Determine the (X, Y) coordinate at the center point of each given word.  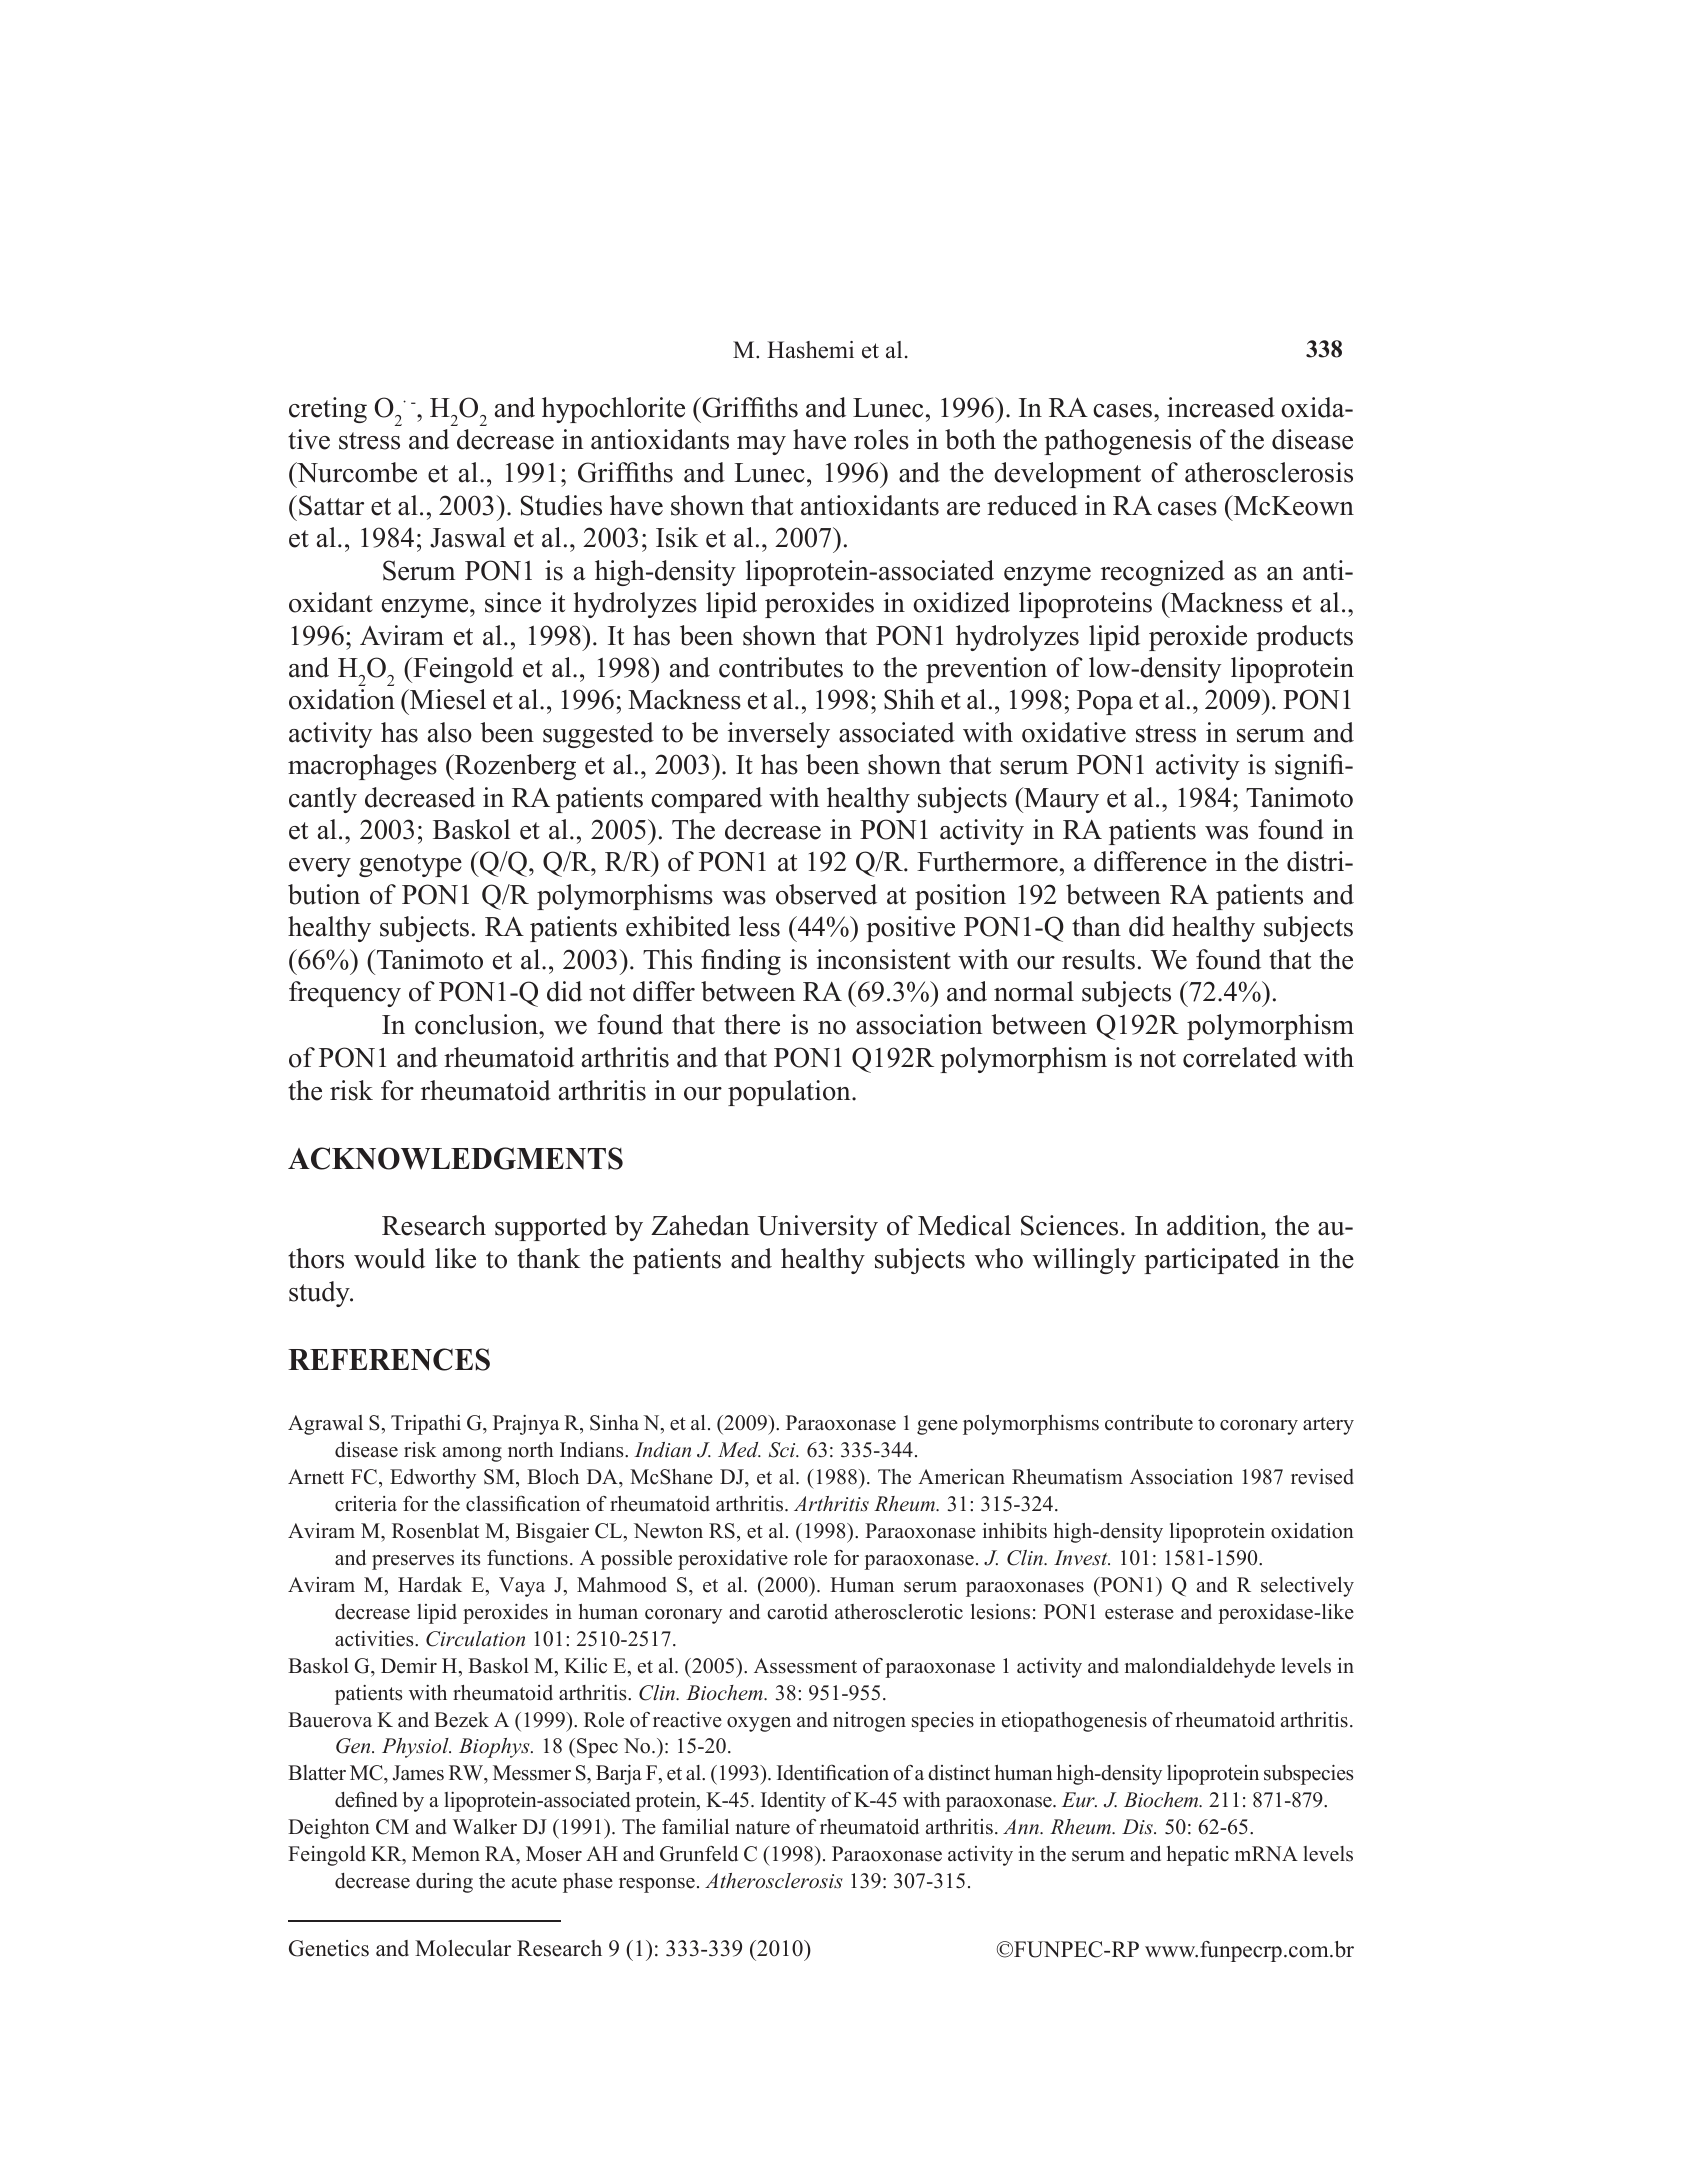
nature (762, 1828)
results (1098, 959)
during (444, 1883)
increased (1221, 407)
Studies (561, 505)
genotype (410, 865)
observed (826, 894)
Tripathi (426, 1425)
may (761, 445)
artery (1328, 1426)
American (961, 1477)
